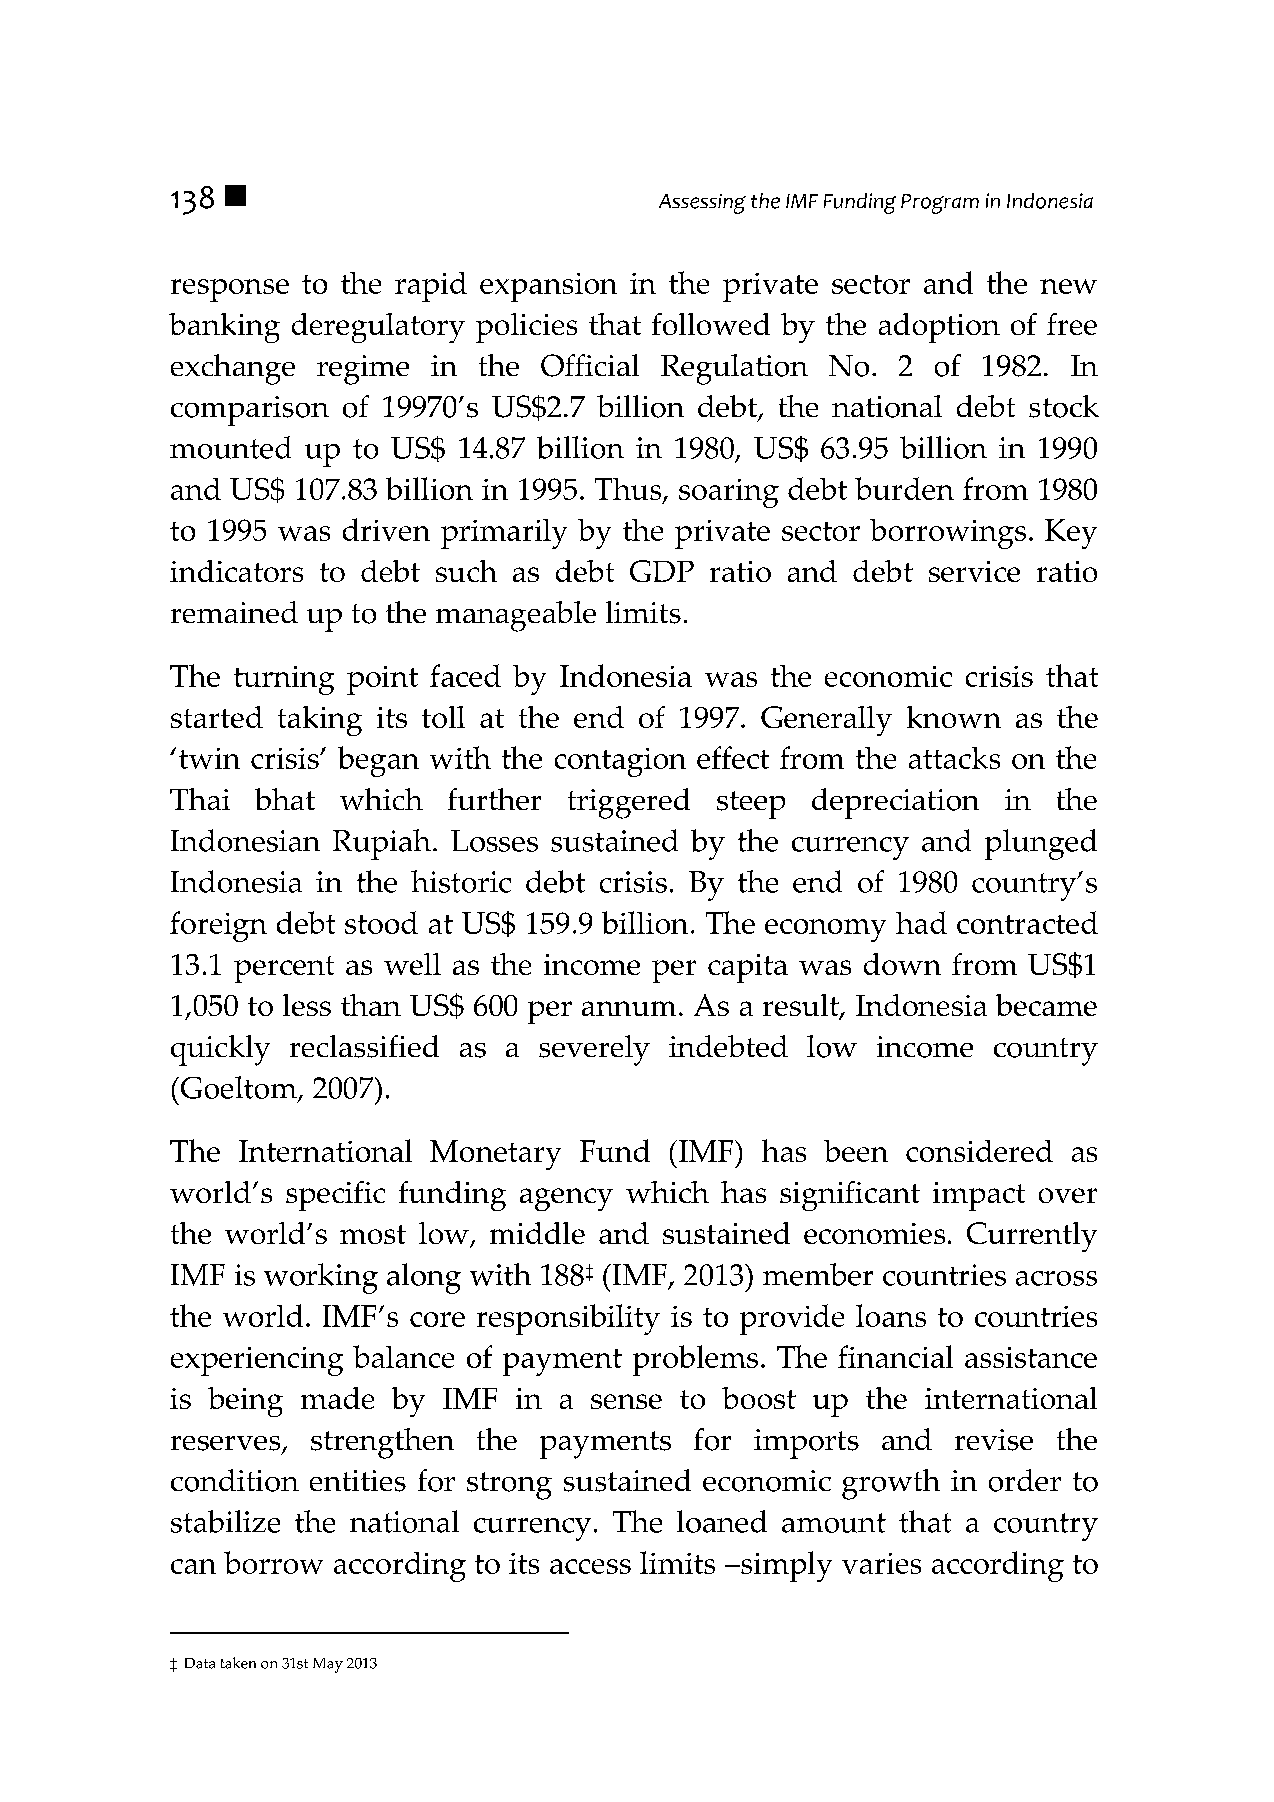 The height and width of the image is (1802, 1274). Describe the element at coordinates (921, 922) in the image. I see `had` at that location.
